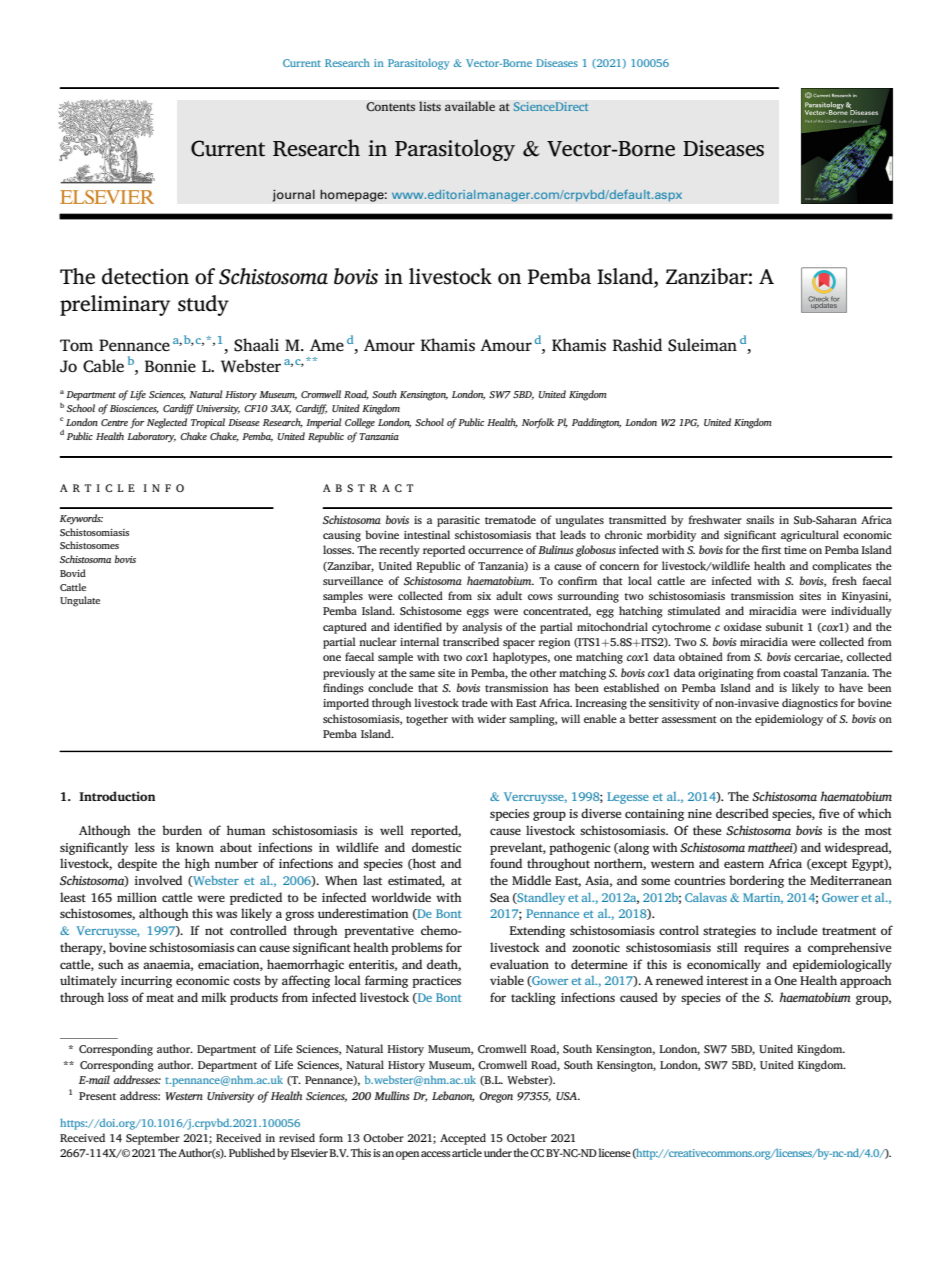 Image resolution: width=952 pixels, height=1270 pixels. I want to click on analysis, so click(482, 628).
